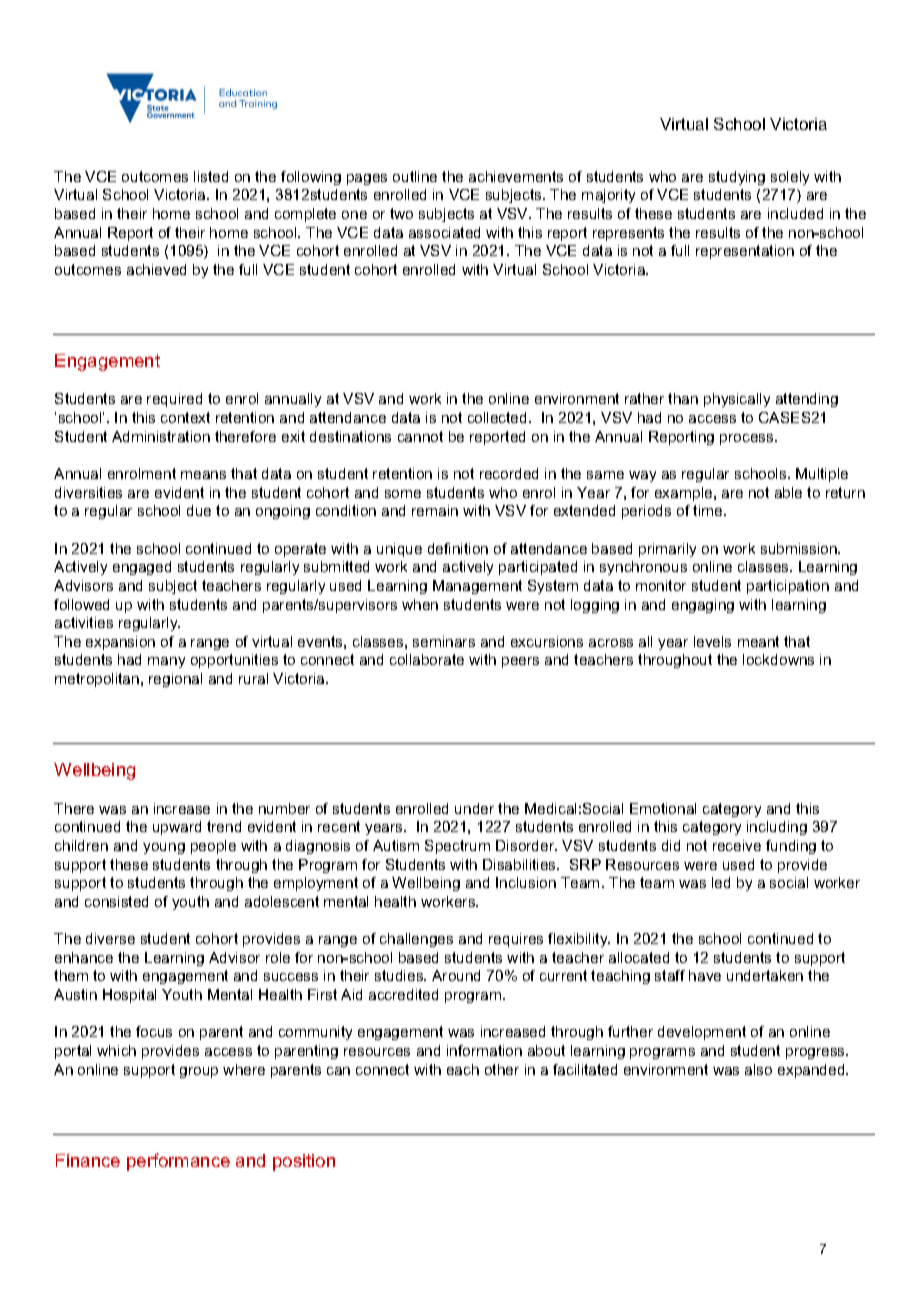 The image size is (924, 1308). What do you see at coordinates (526, 882) in the screenshot?
I see `Inclusion` at bounding box center [526, 882].
